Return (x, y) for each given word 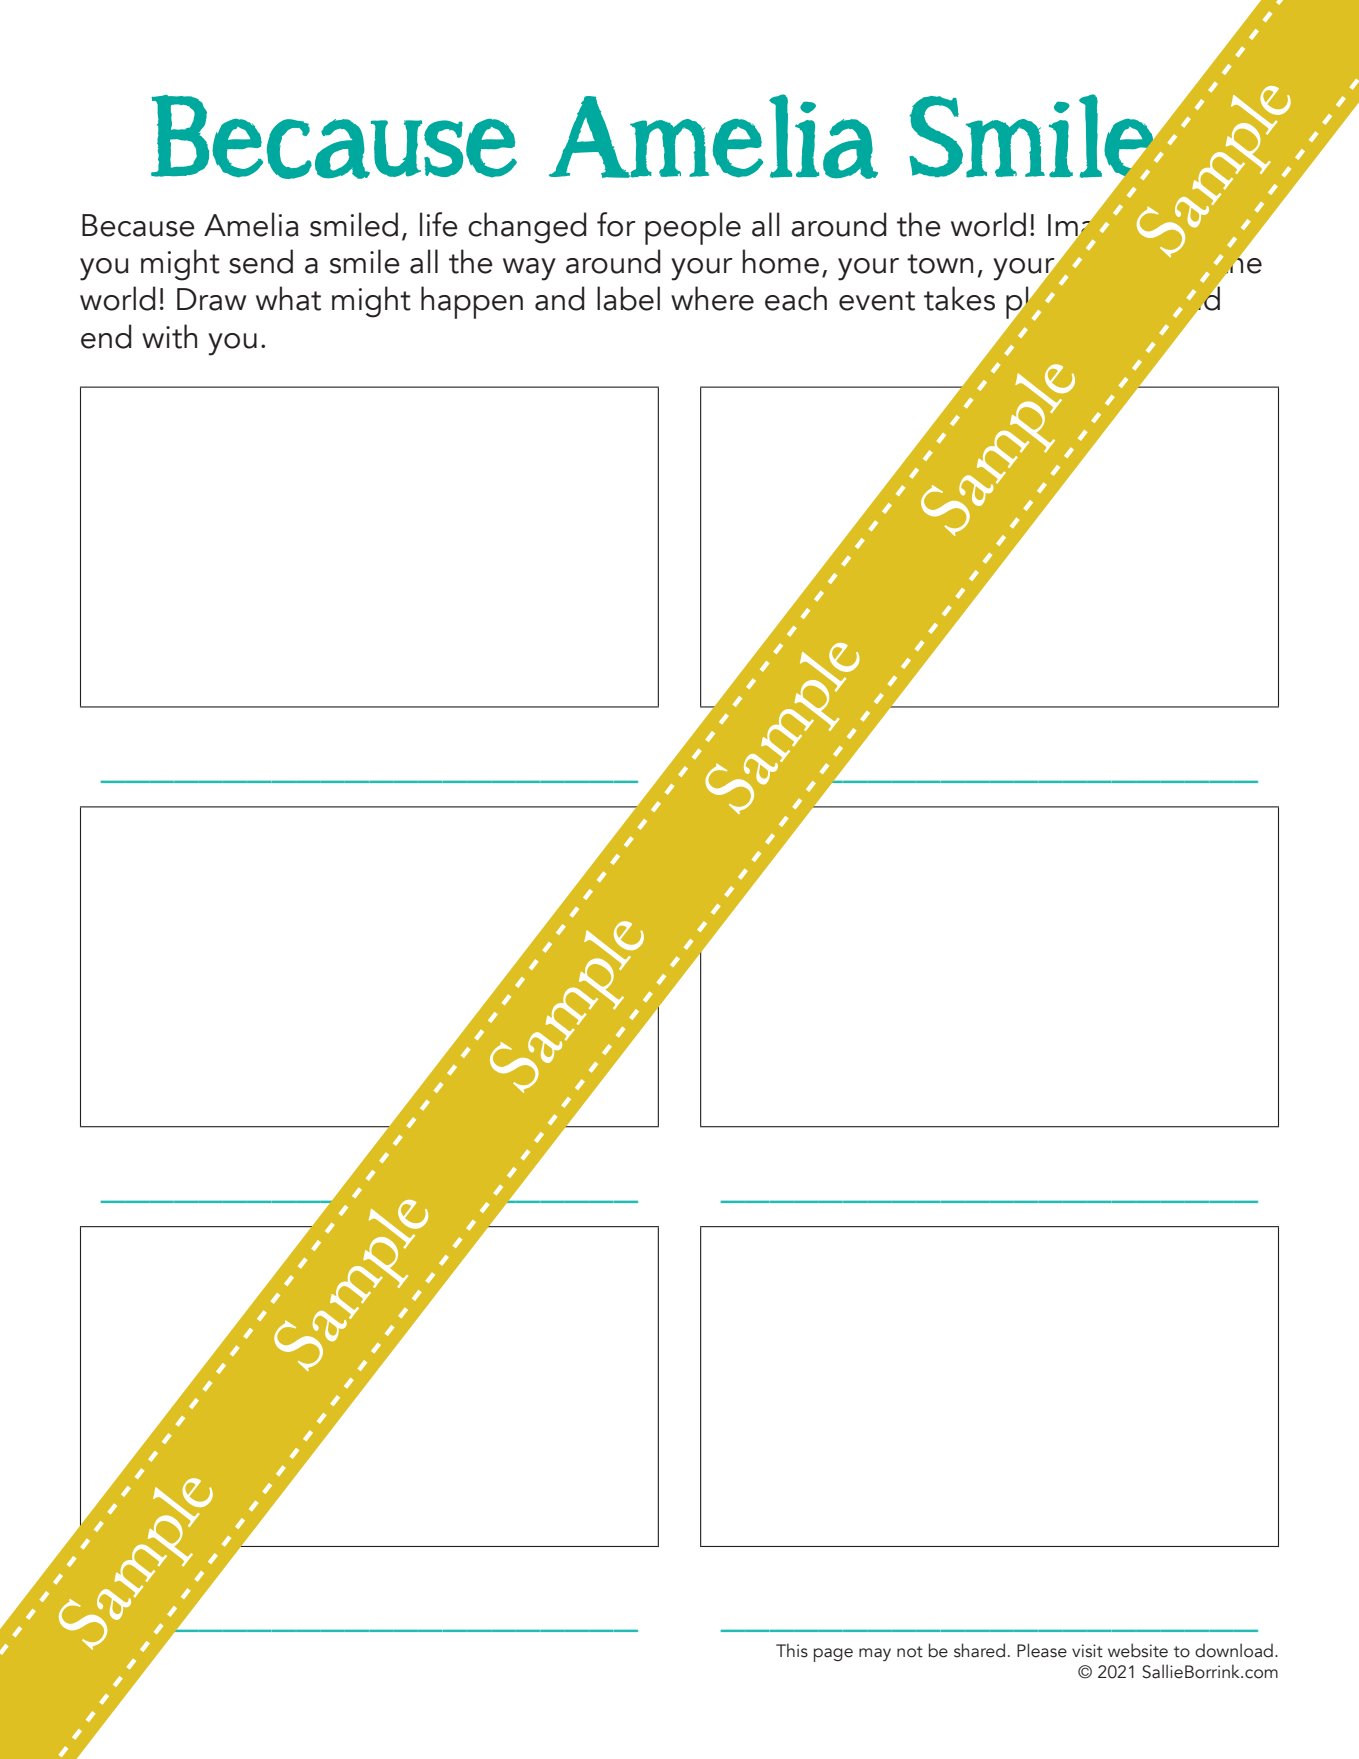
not (910, 1652)
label (628, 298)
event (877, 301)
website (1138, 1650)
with (169, 336)
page (833, 1655)
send (261, 261)
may (875, 1654)
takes (959, 298)
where (712, 298)
